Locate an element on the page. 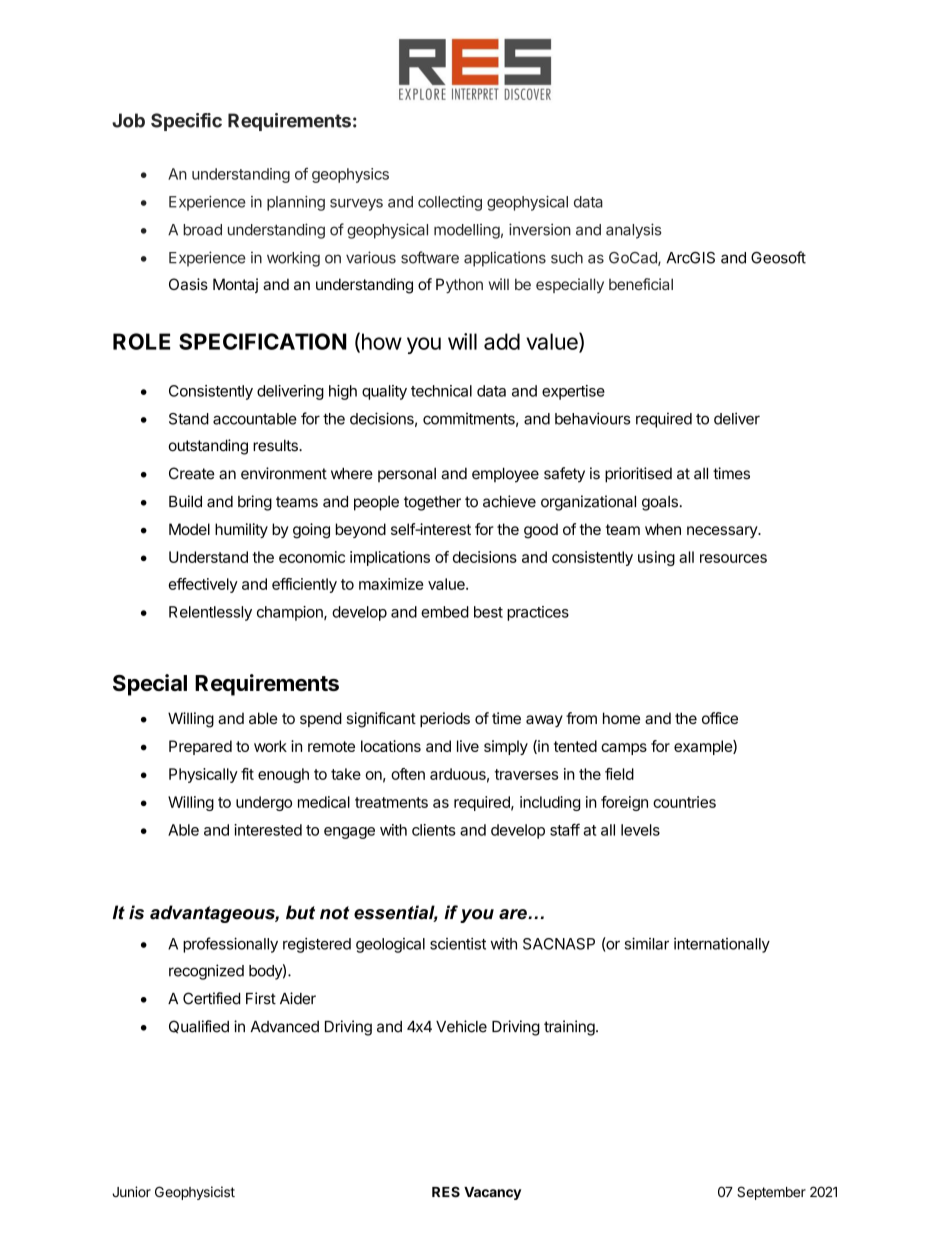 The height and width of the image is (1233, 952). embed is located at coordinates (445, 612).
